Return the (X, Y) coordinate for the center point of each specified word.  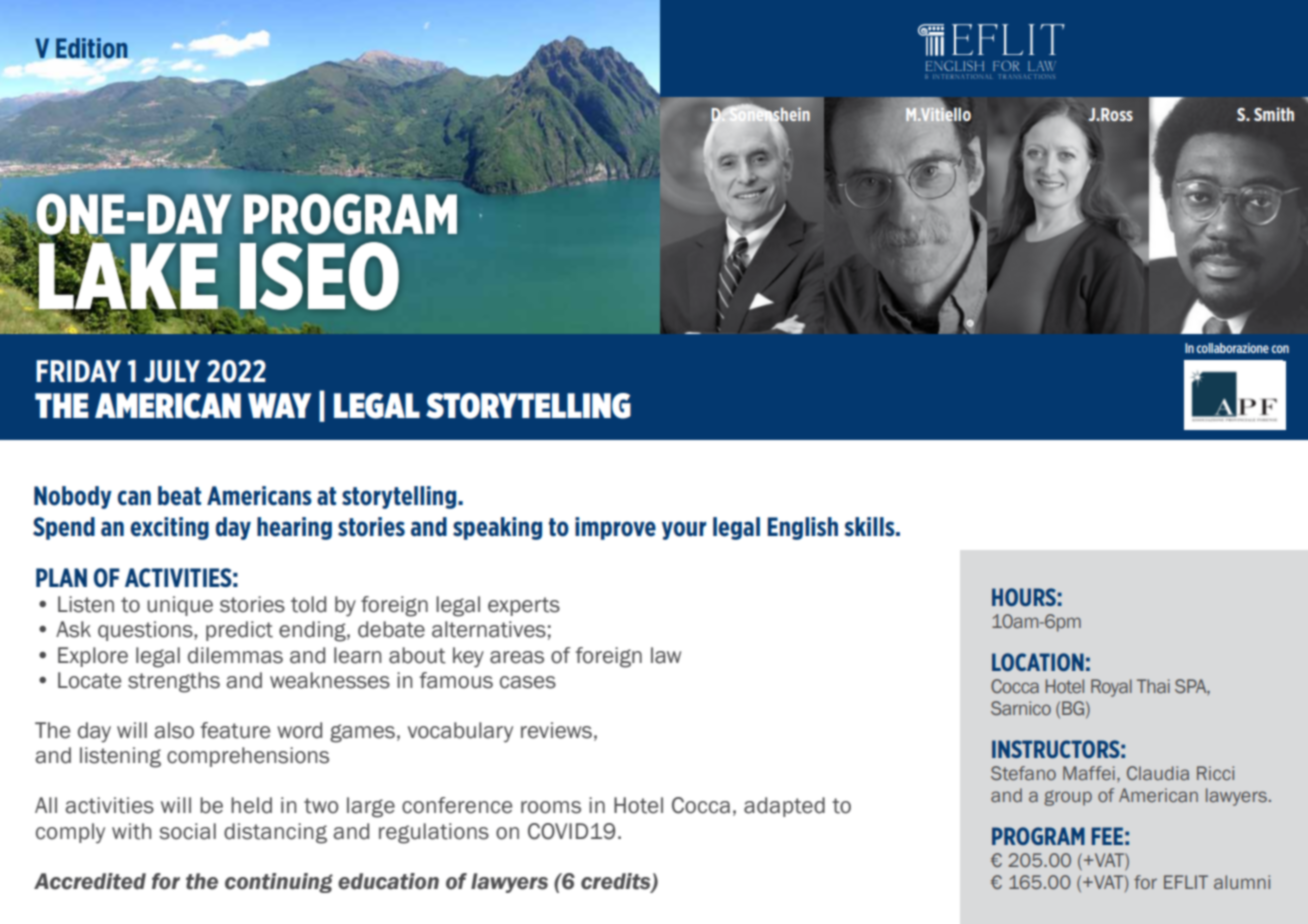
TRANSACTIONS (1027, 76)
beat (179, 496)
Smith (1274, 114)
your (684, 530)
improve (615, 528)
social (187, 831)
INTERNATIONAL (962, 76)
